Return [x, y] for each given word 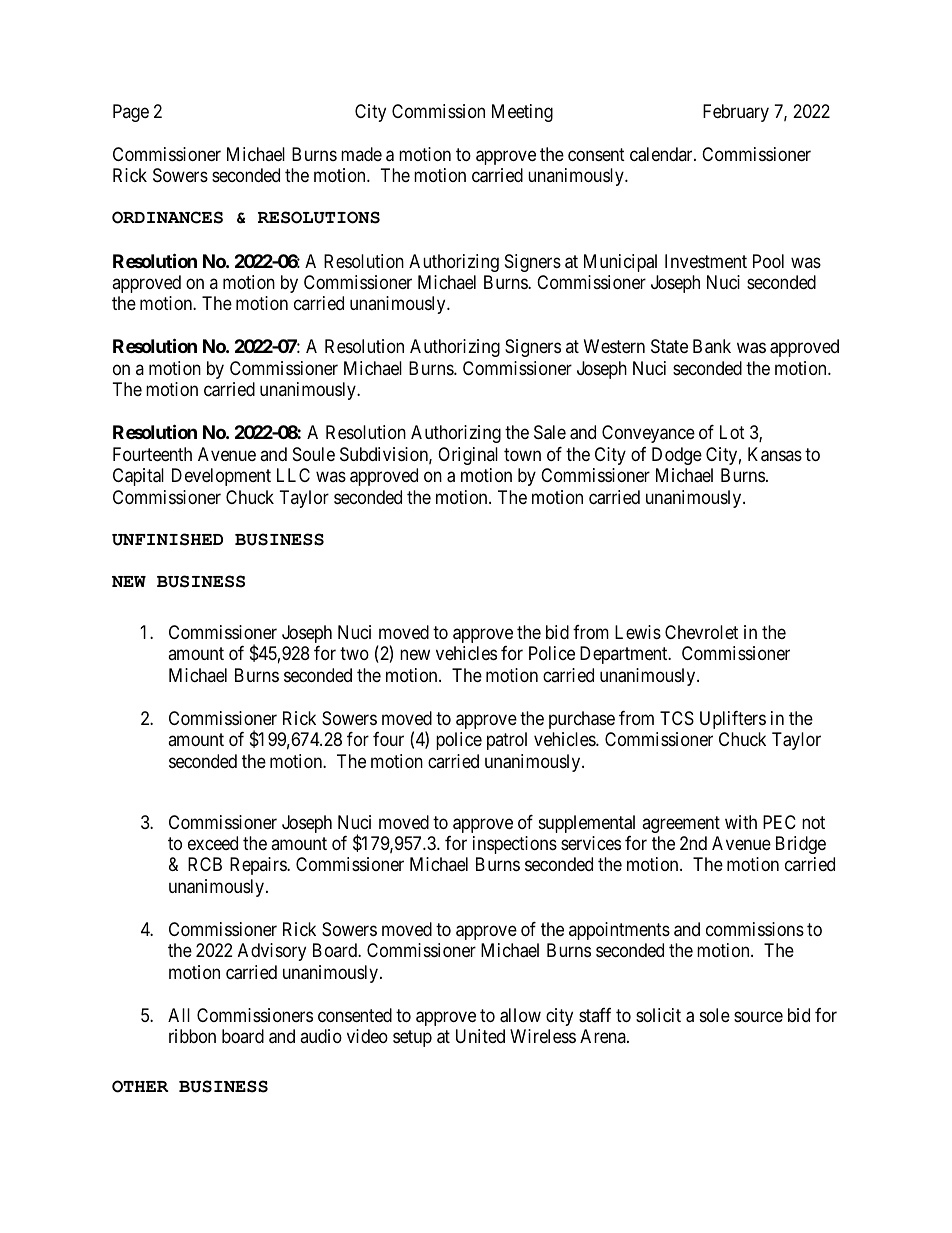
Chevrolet [701, 632]
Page [131, 113]
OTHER [140, 1086]
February [736, 113]
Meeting [522, 113]
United [480, 1036]
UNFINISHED [167, 539]
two [354, 653]
